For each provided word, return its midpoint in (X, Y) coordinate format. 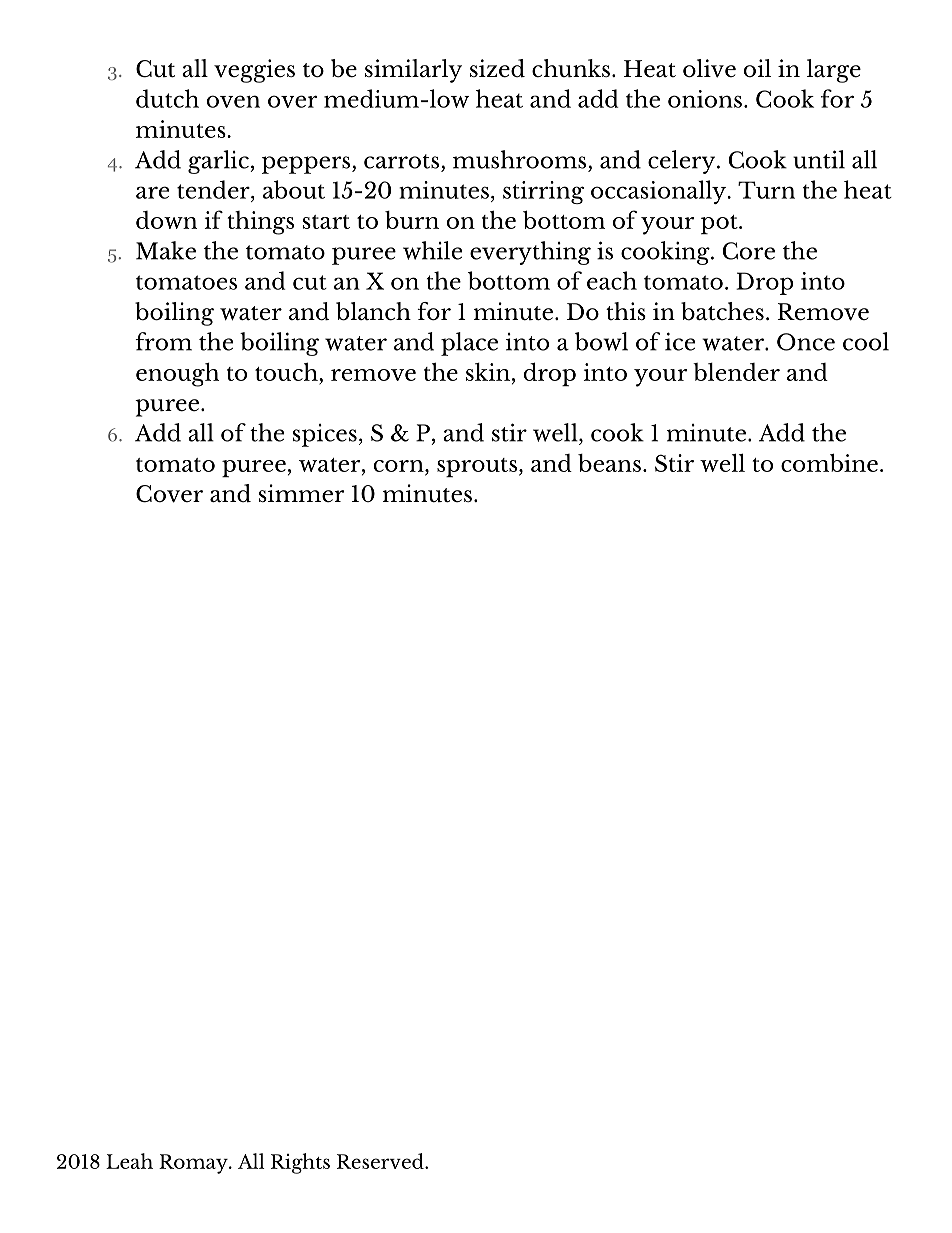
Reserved (381, 1161)
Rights (300, 1163)
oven (233, 101)
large (834, 71)
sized (497, 68)
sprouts (478, 467)
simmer (302, 493)
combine (829, 462)
